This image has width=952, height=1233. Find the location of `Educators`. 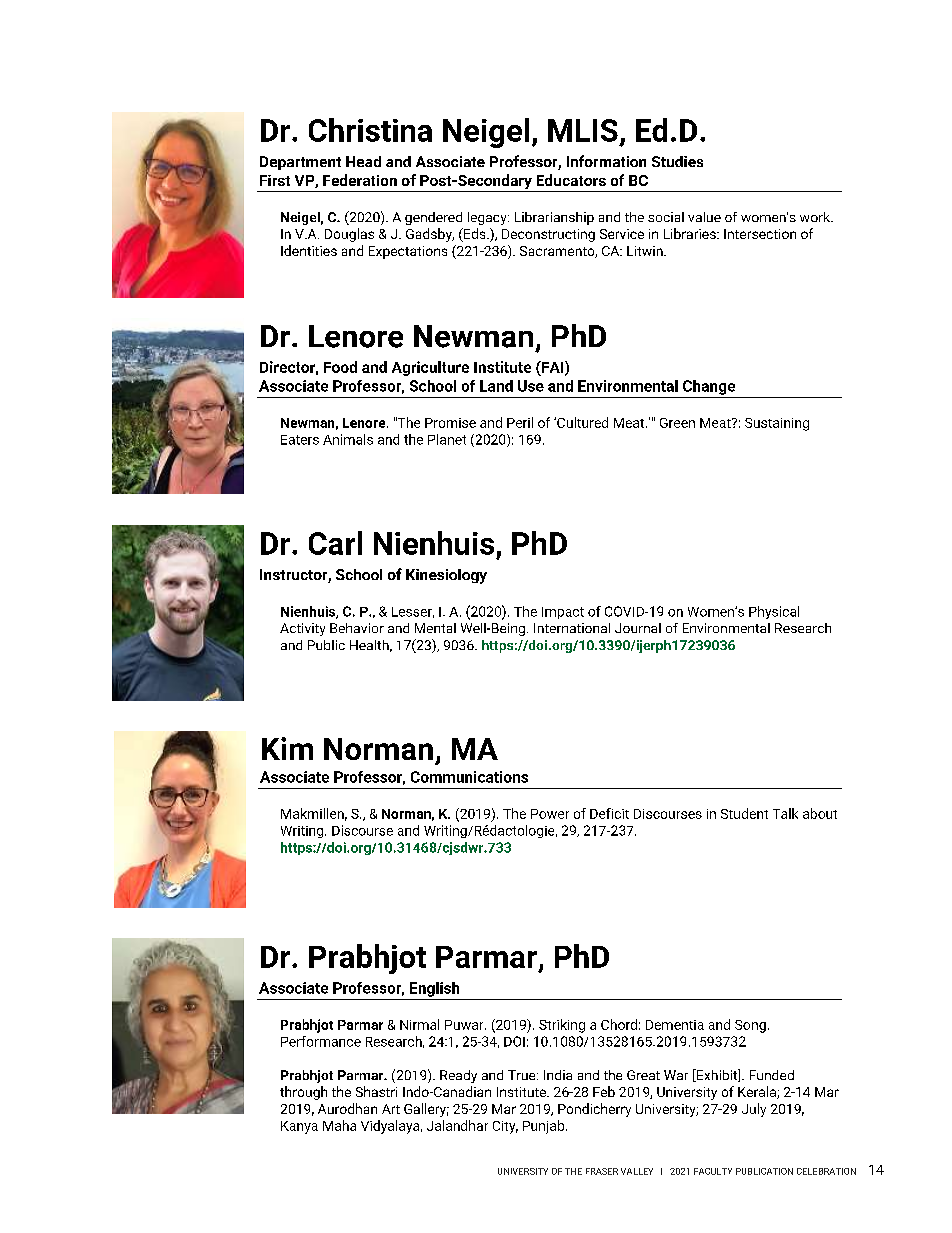

Educators is located at coordinates (571, 180).
